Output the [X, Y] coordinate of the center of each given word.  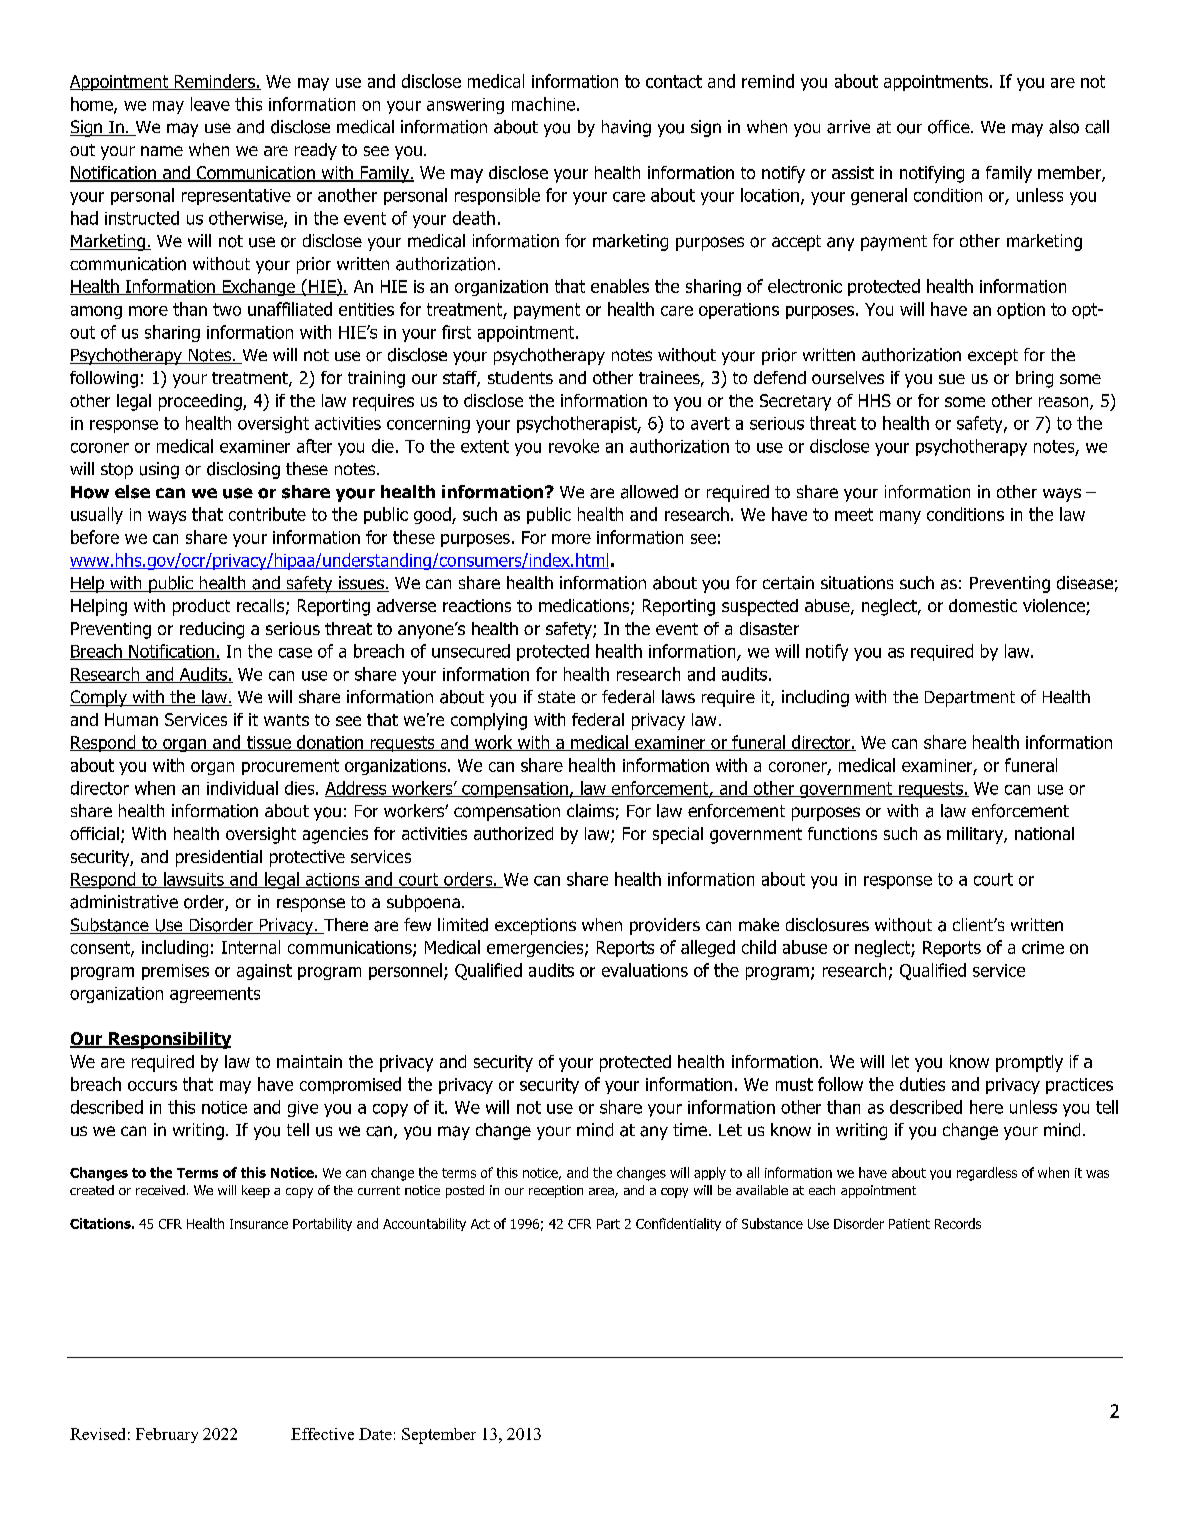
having [626, 128]
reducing [212, 630]
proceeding [201, 402]
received [160, 1190]
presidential [219, 858]
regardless [987, 1174]
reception [556, 1191]
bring [1034, 379]
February [167, 1435]
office [950, 127]
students [520, 377]
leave [210, 104]
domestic [983, 605]
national [1044, 833]
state [556, 697]
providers [665, 926]
